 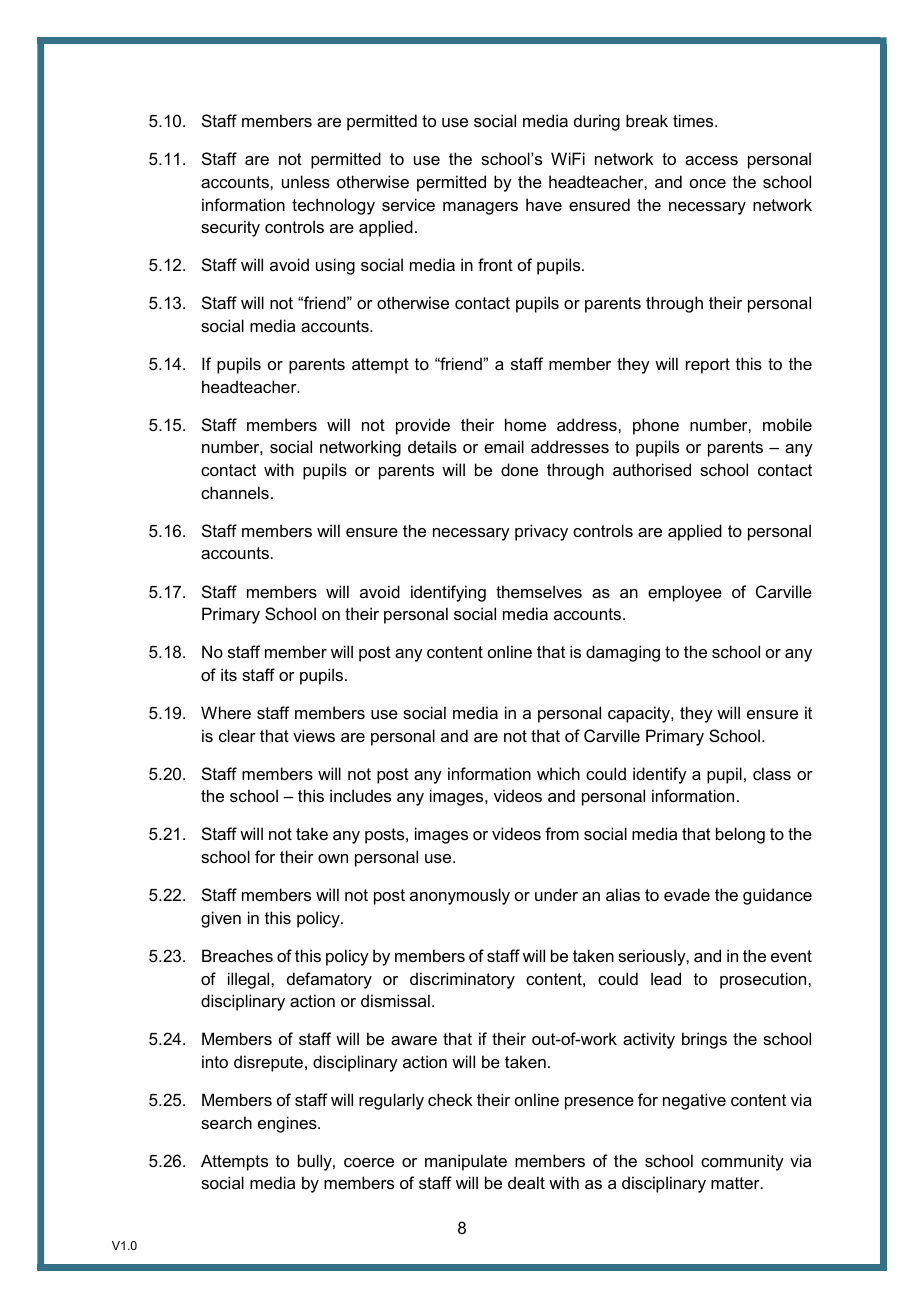 I want to click on its, so click(x=229, y=674).
